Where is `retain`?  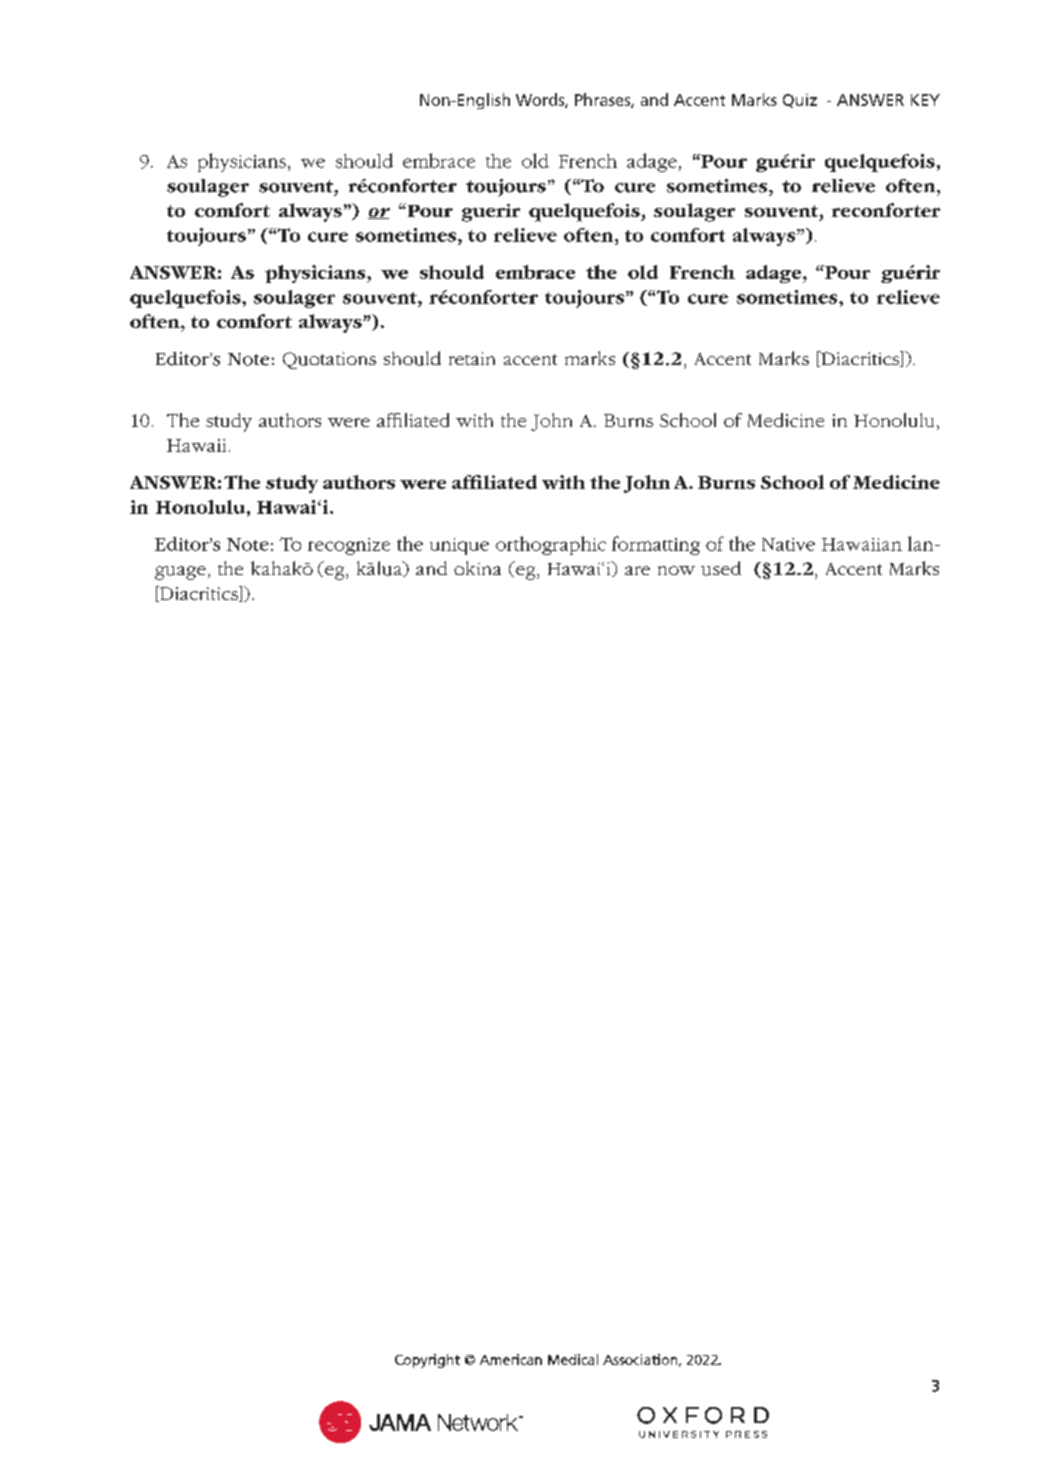
retain is located at coordinates (472, 358).
